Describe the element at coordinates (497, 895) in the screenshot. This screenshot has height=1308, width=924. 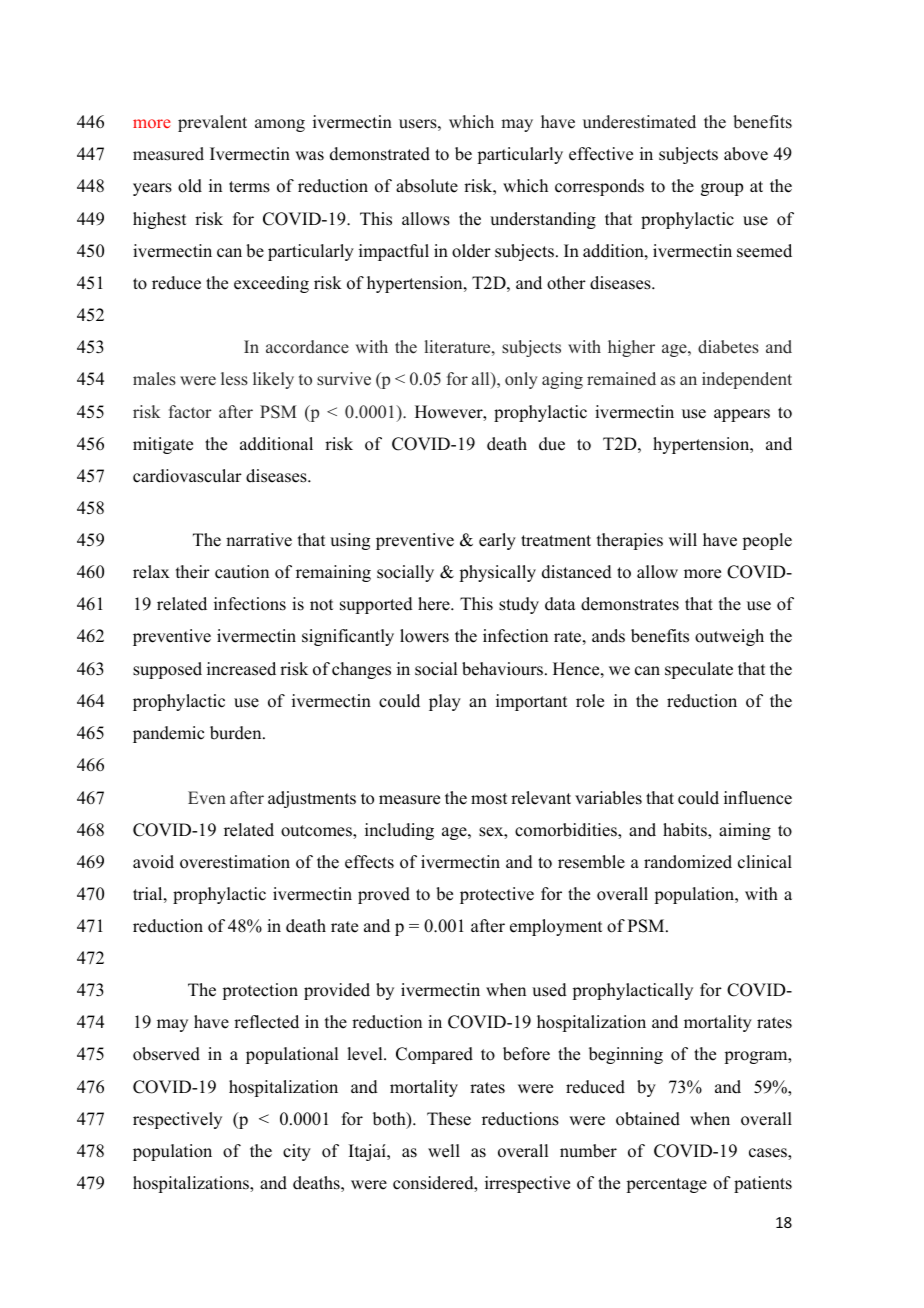
I see `protective` at that location.
